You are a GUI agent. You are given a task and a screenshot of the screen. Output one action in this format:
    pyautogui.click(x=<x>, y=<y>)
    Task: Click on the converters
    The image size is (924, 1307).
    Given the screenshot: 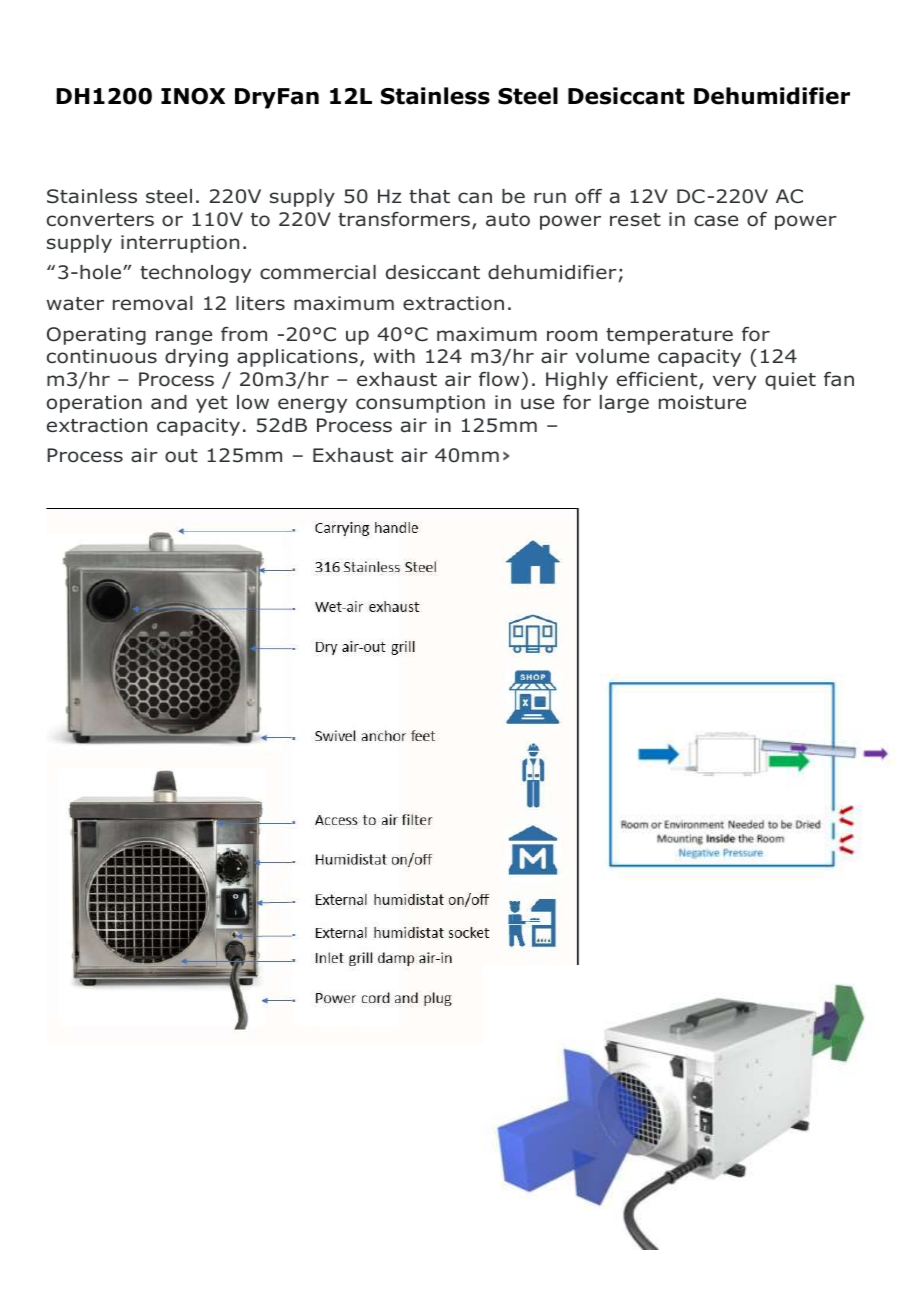 What is the action you would take?
    pyautogui.click(x=100, y=220)
